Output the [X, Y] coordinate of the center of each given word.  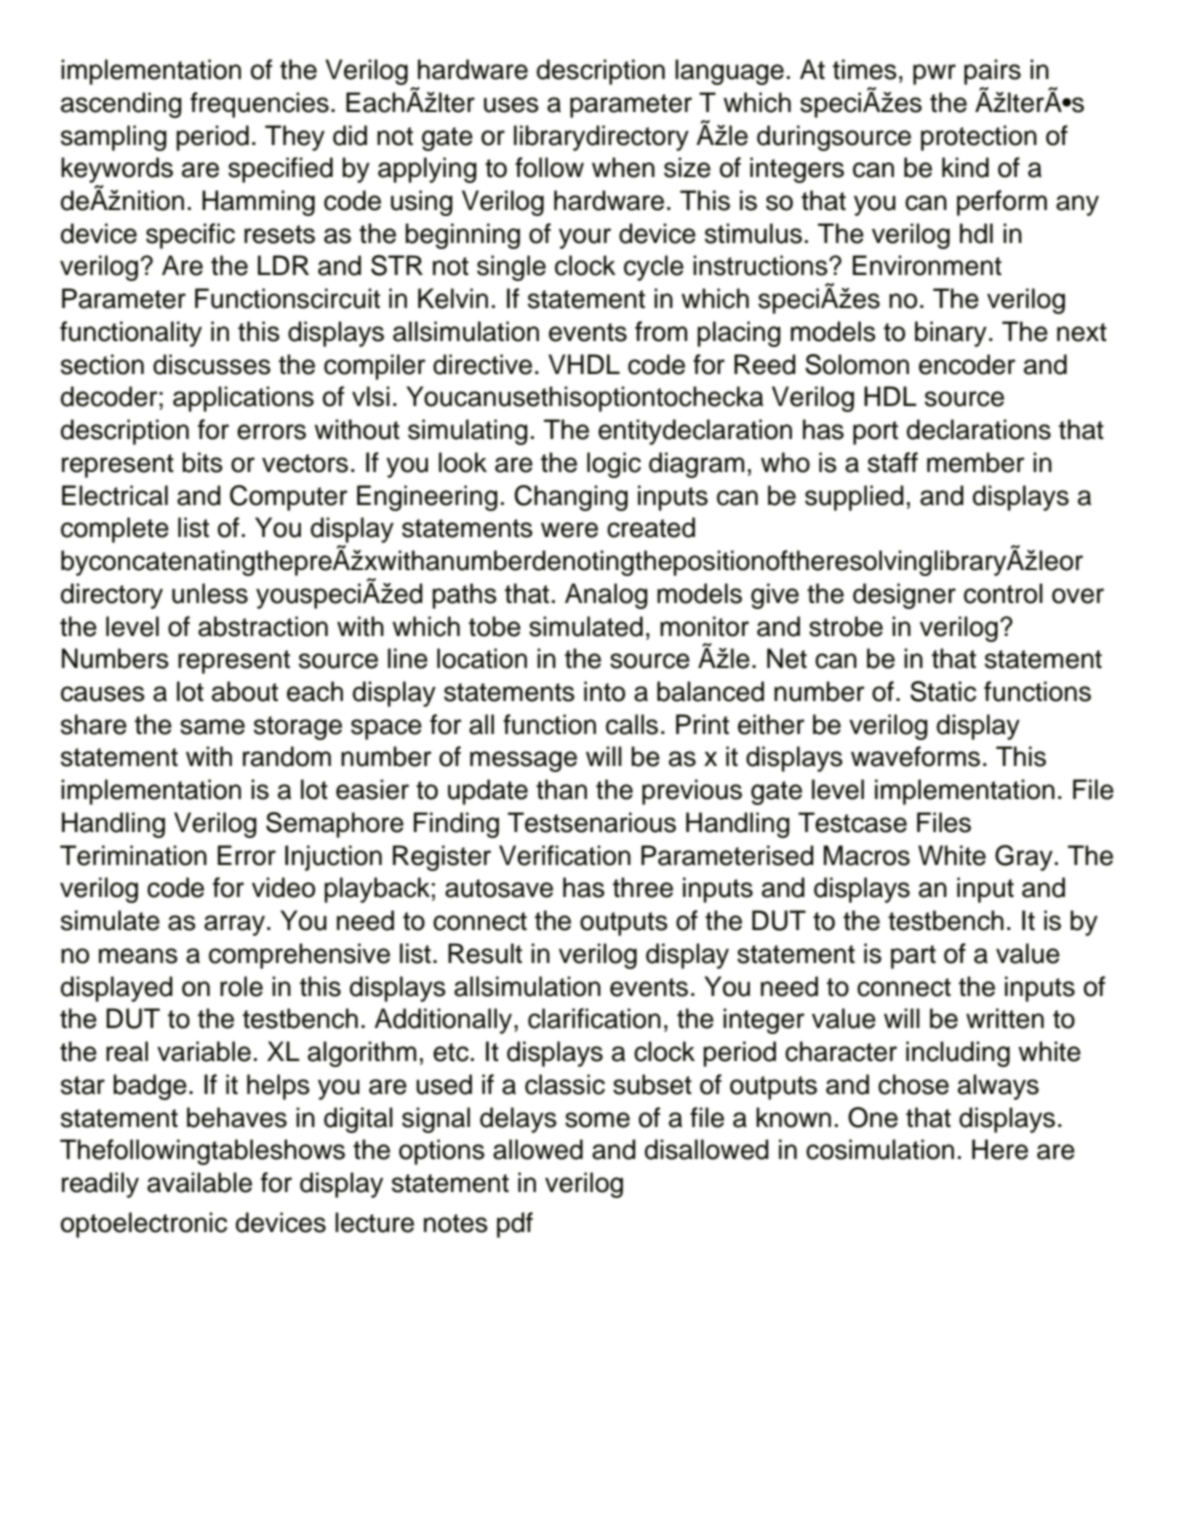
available [199, 1182]
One [873, 1117]
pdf [515, 1225]
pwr [934, 74]
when [623, 167]
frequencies [259, 105]
